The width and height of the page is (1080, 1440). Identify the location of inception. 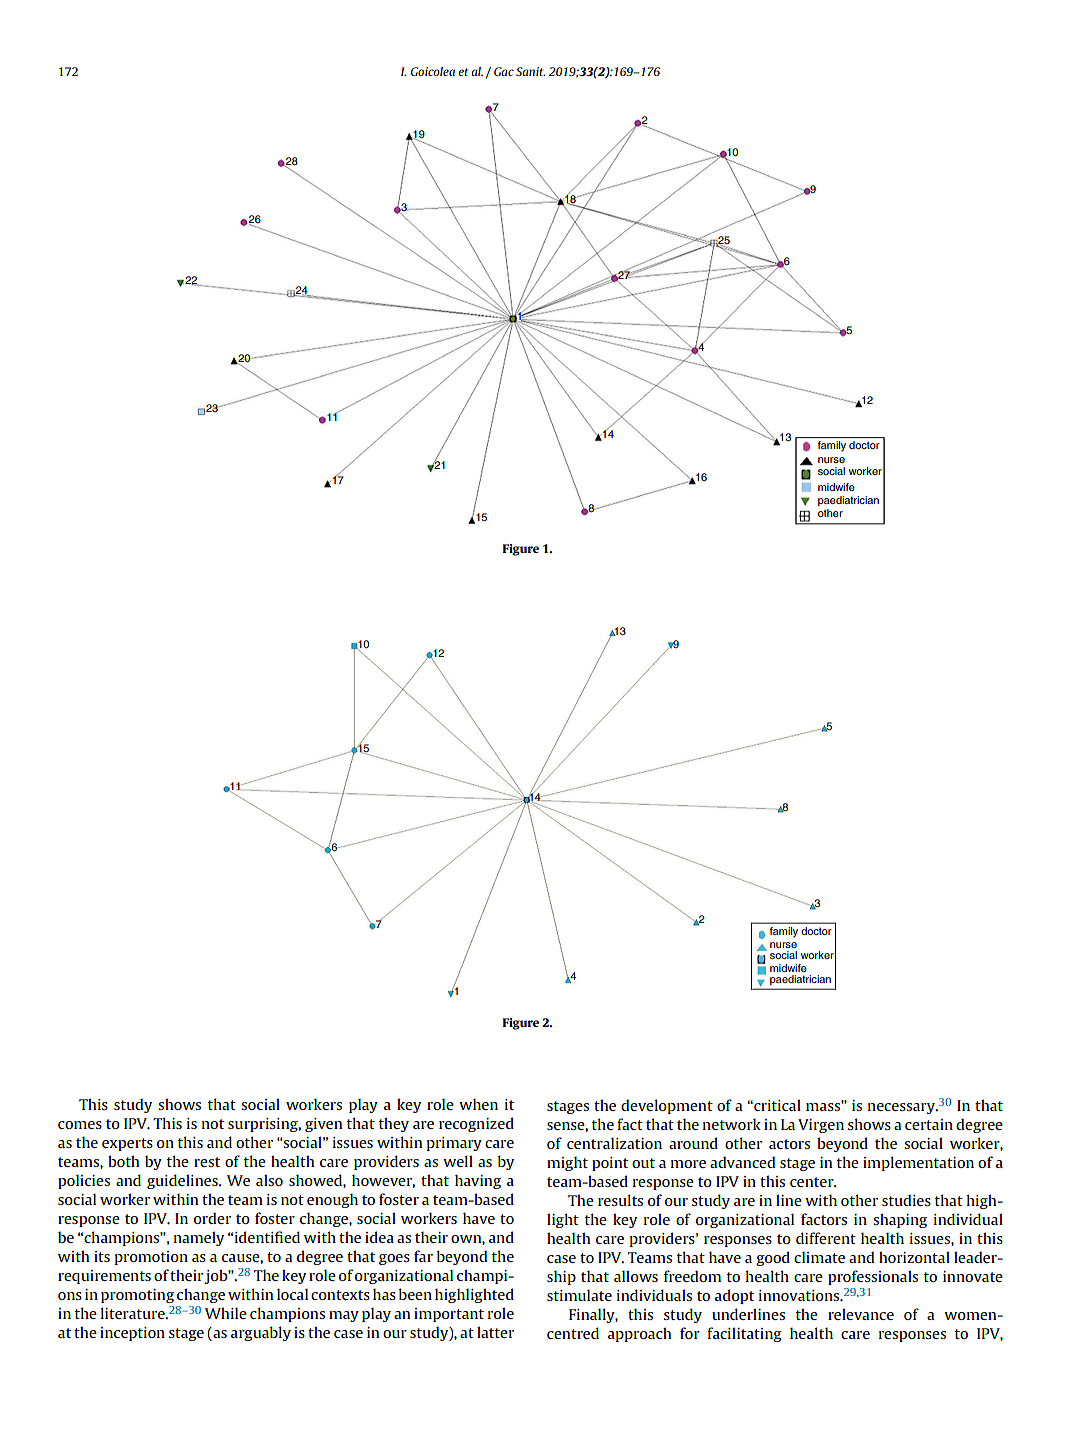
(132, 1334).
